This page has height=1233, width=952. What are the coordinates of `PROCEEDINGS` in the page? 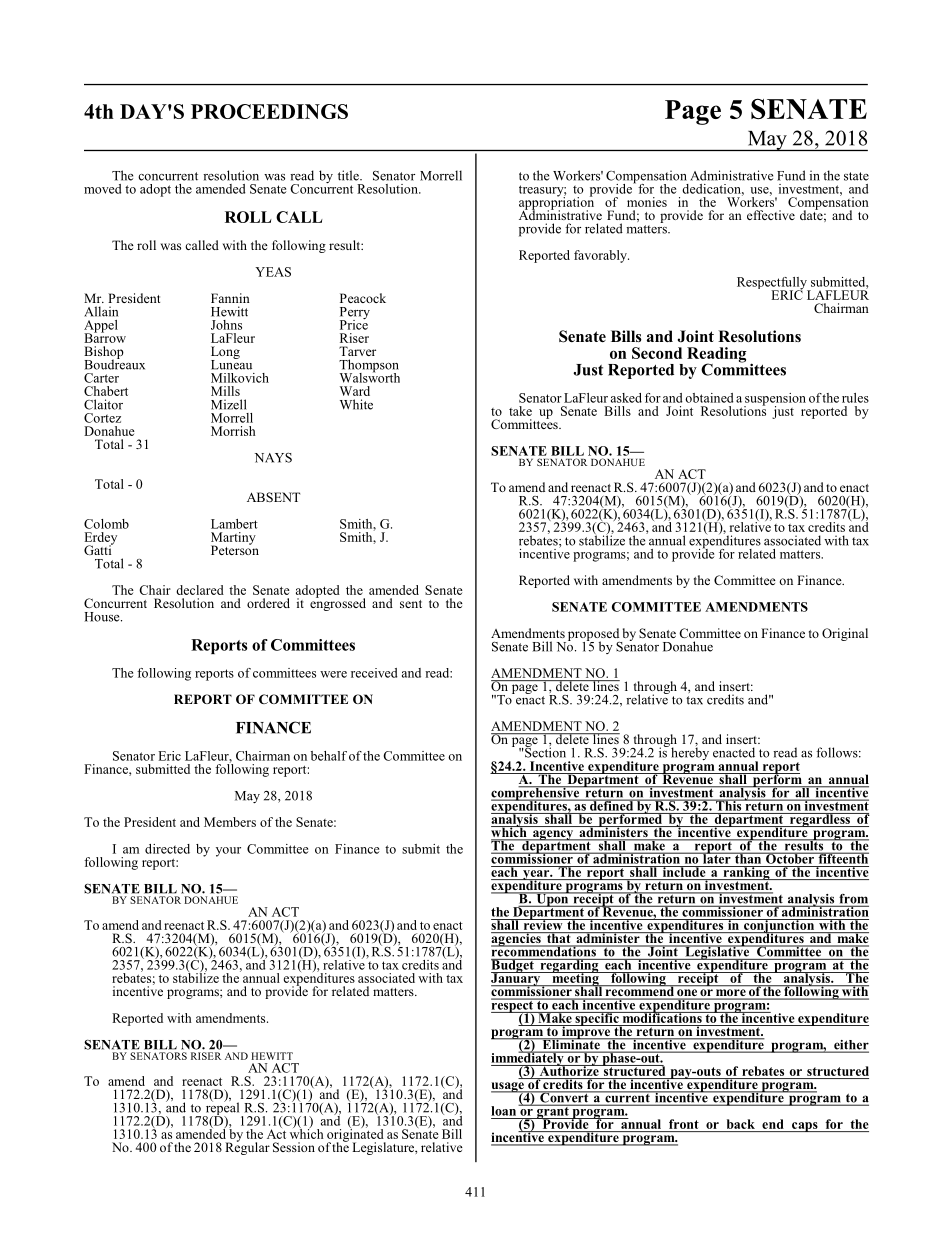 It's located at (269, 111).
